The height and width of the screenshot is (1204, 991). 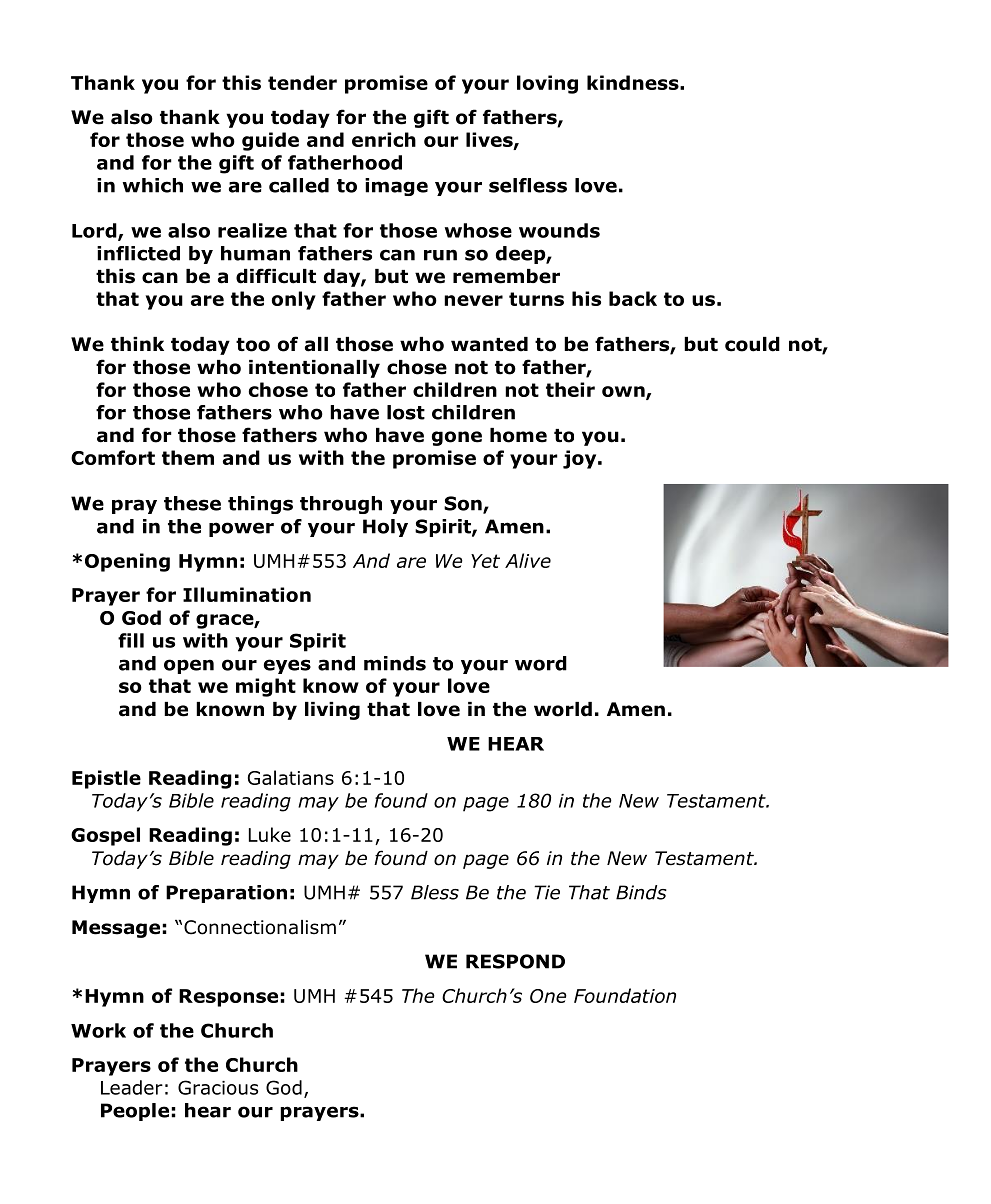 I want to click on loving, so click(x=547, y=84).
